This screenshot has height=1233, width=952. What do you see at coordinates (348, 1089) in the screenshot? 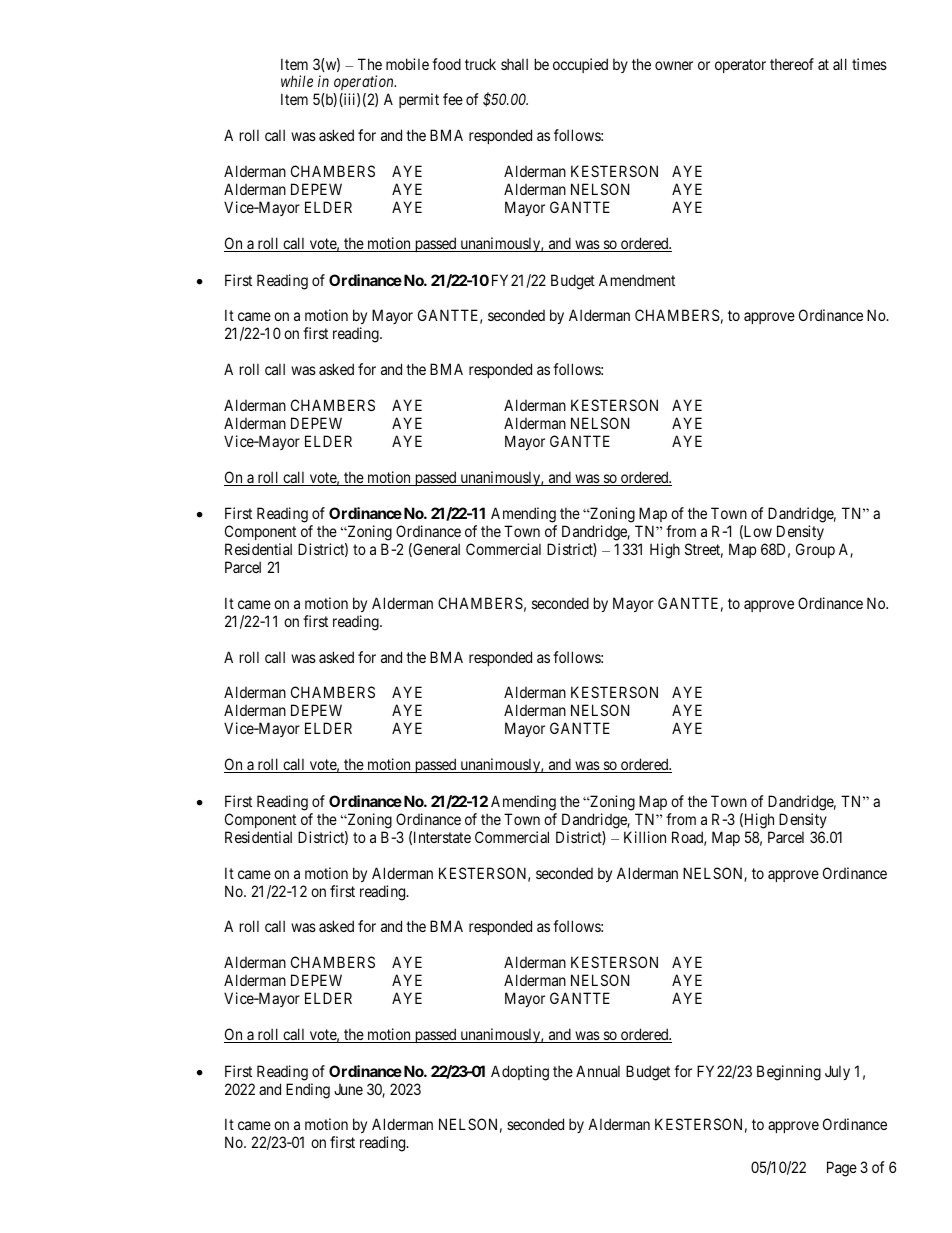
I see `June` at bounding box center [348, 1089].
